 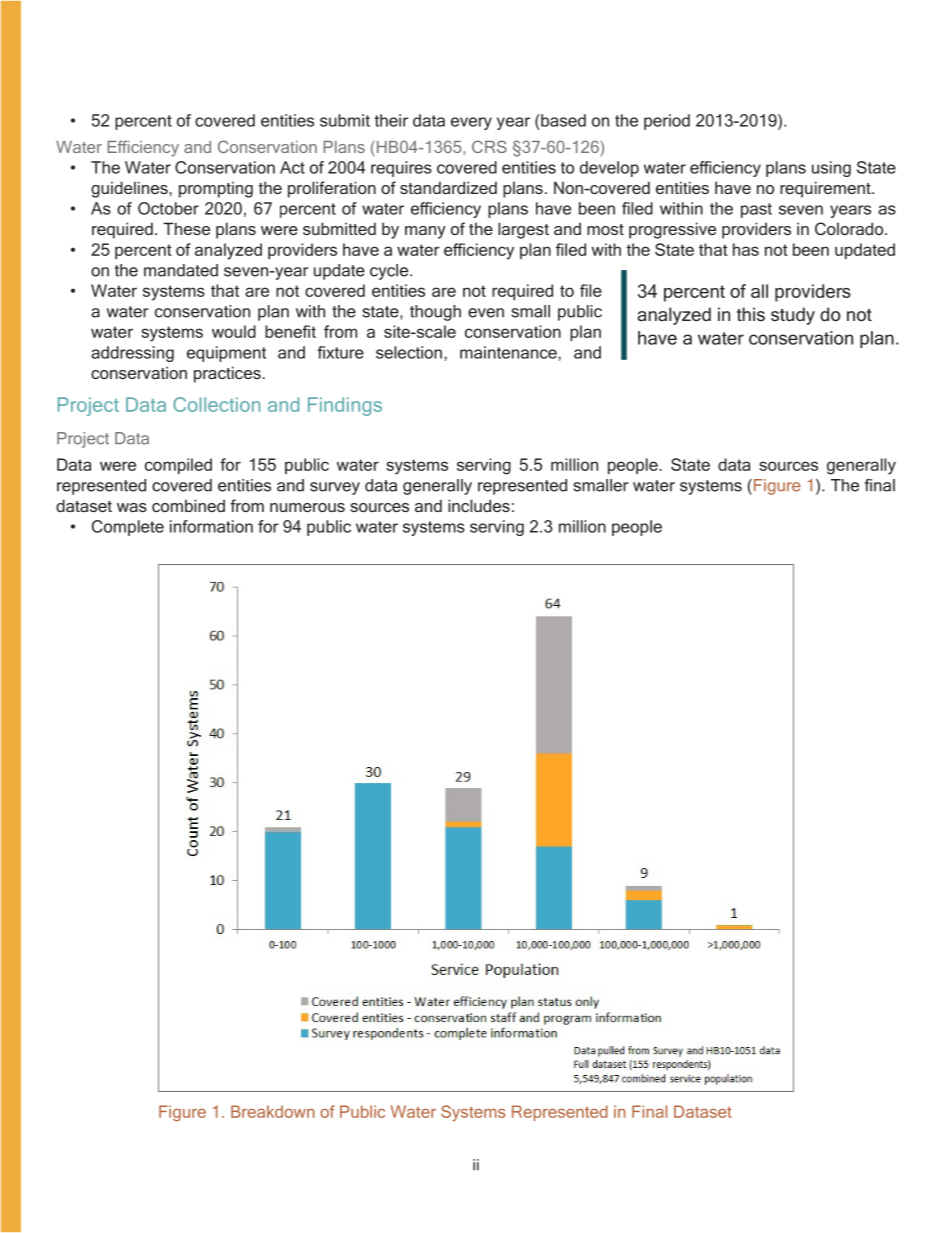 What do you see at coordinates (479, 505) in the screenshot?
I see `includes` at bounding box center [479, 505].
